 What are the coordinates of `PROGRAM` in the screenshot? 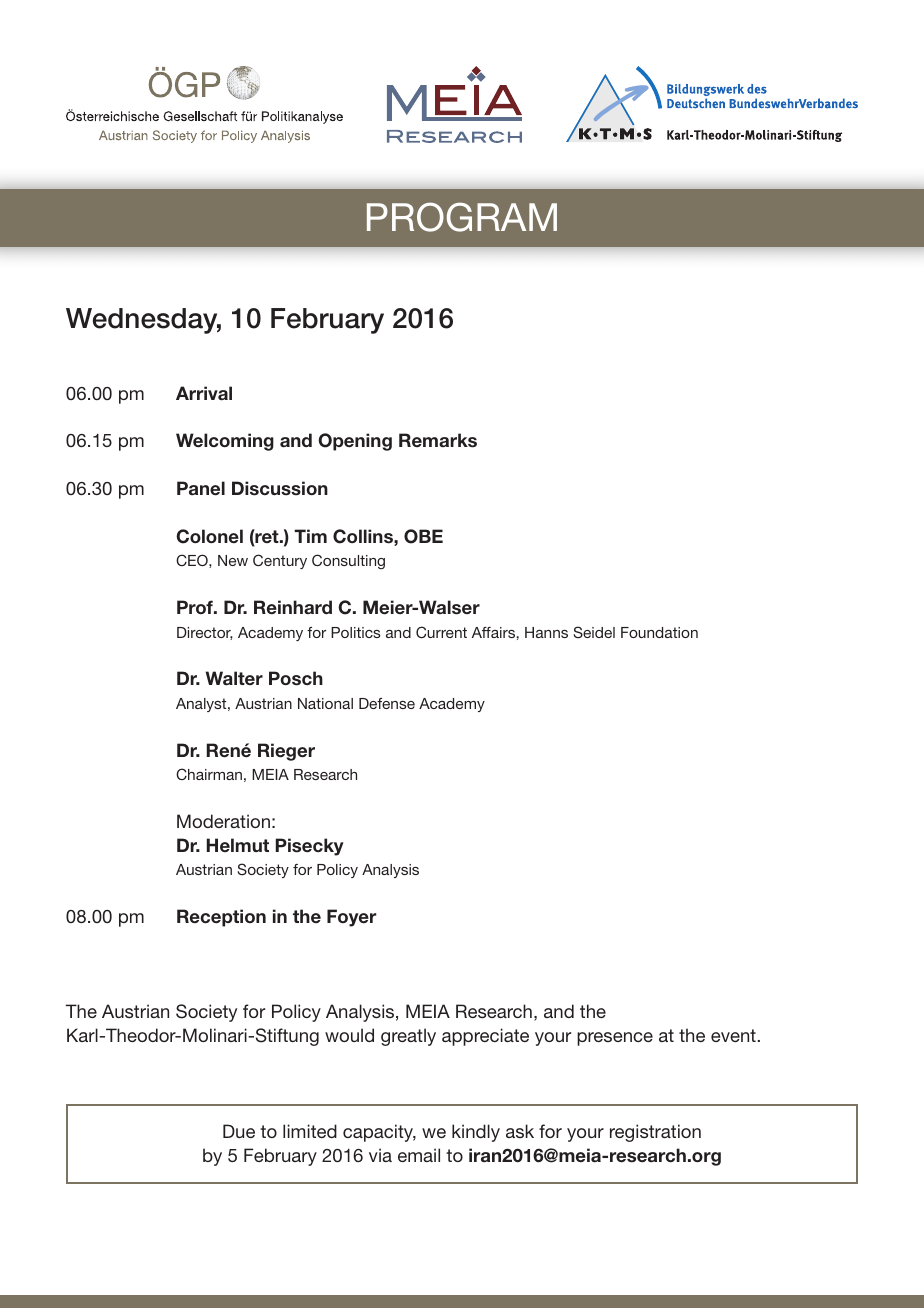 It's located at (462, 217).
